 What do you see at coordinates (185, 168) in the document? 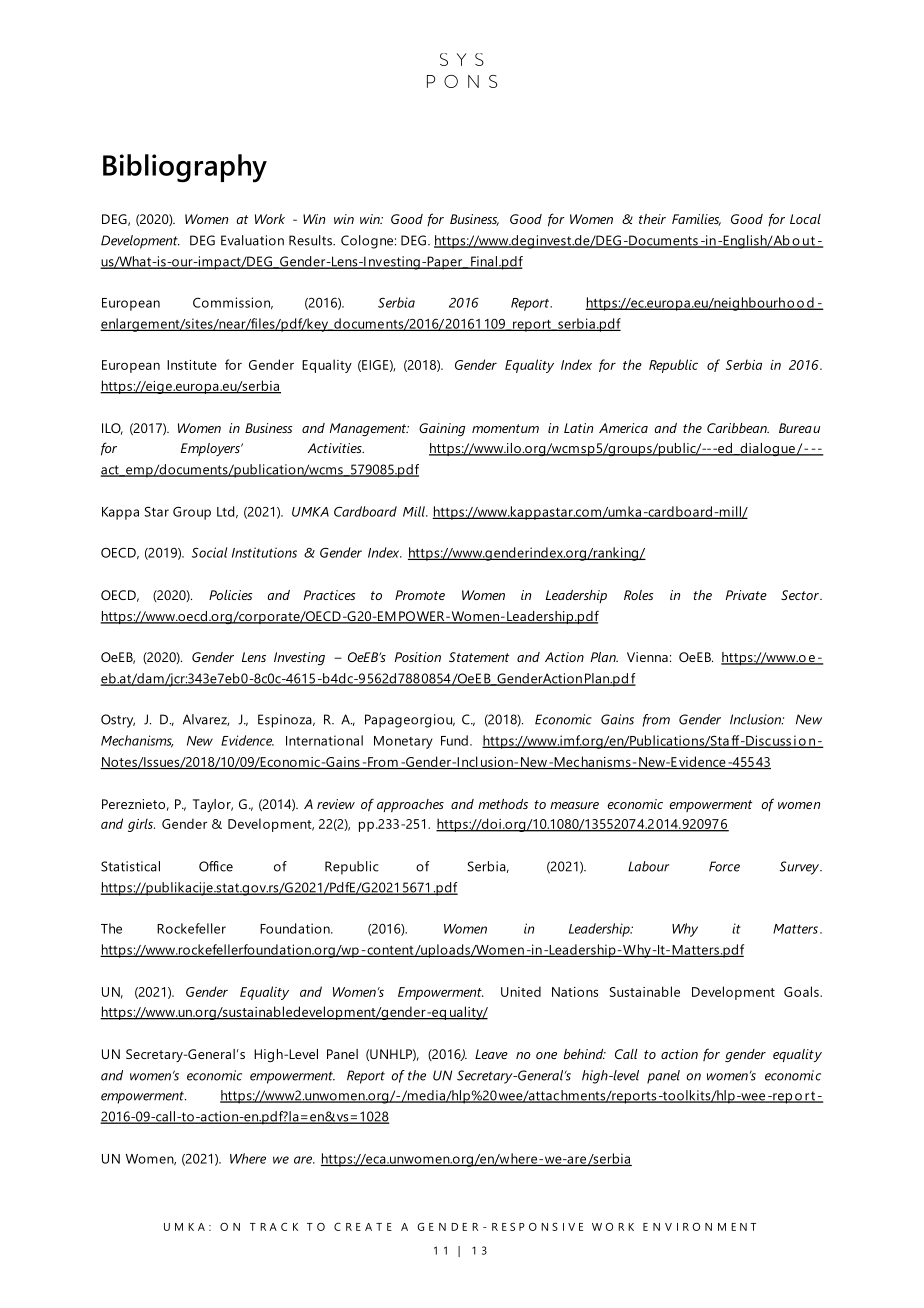
I see `Bibliography` at bounding box center [185, 168].
